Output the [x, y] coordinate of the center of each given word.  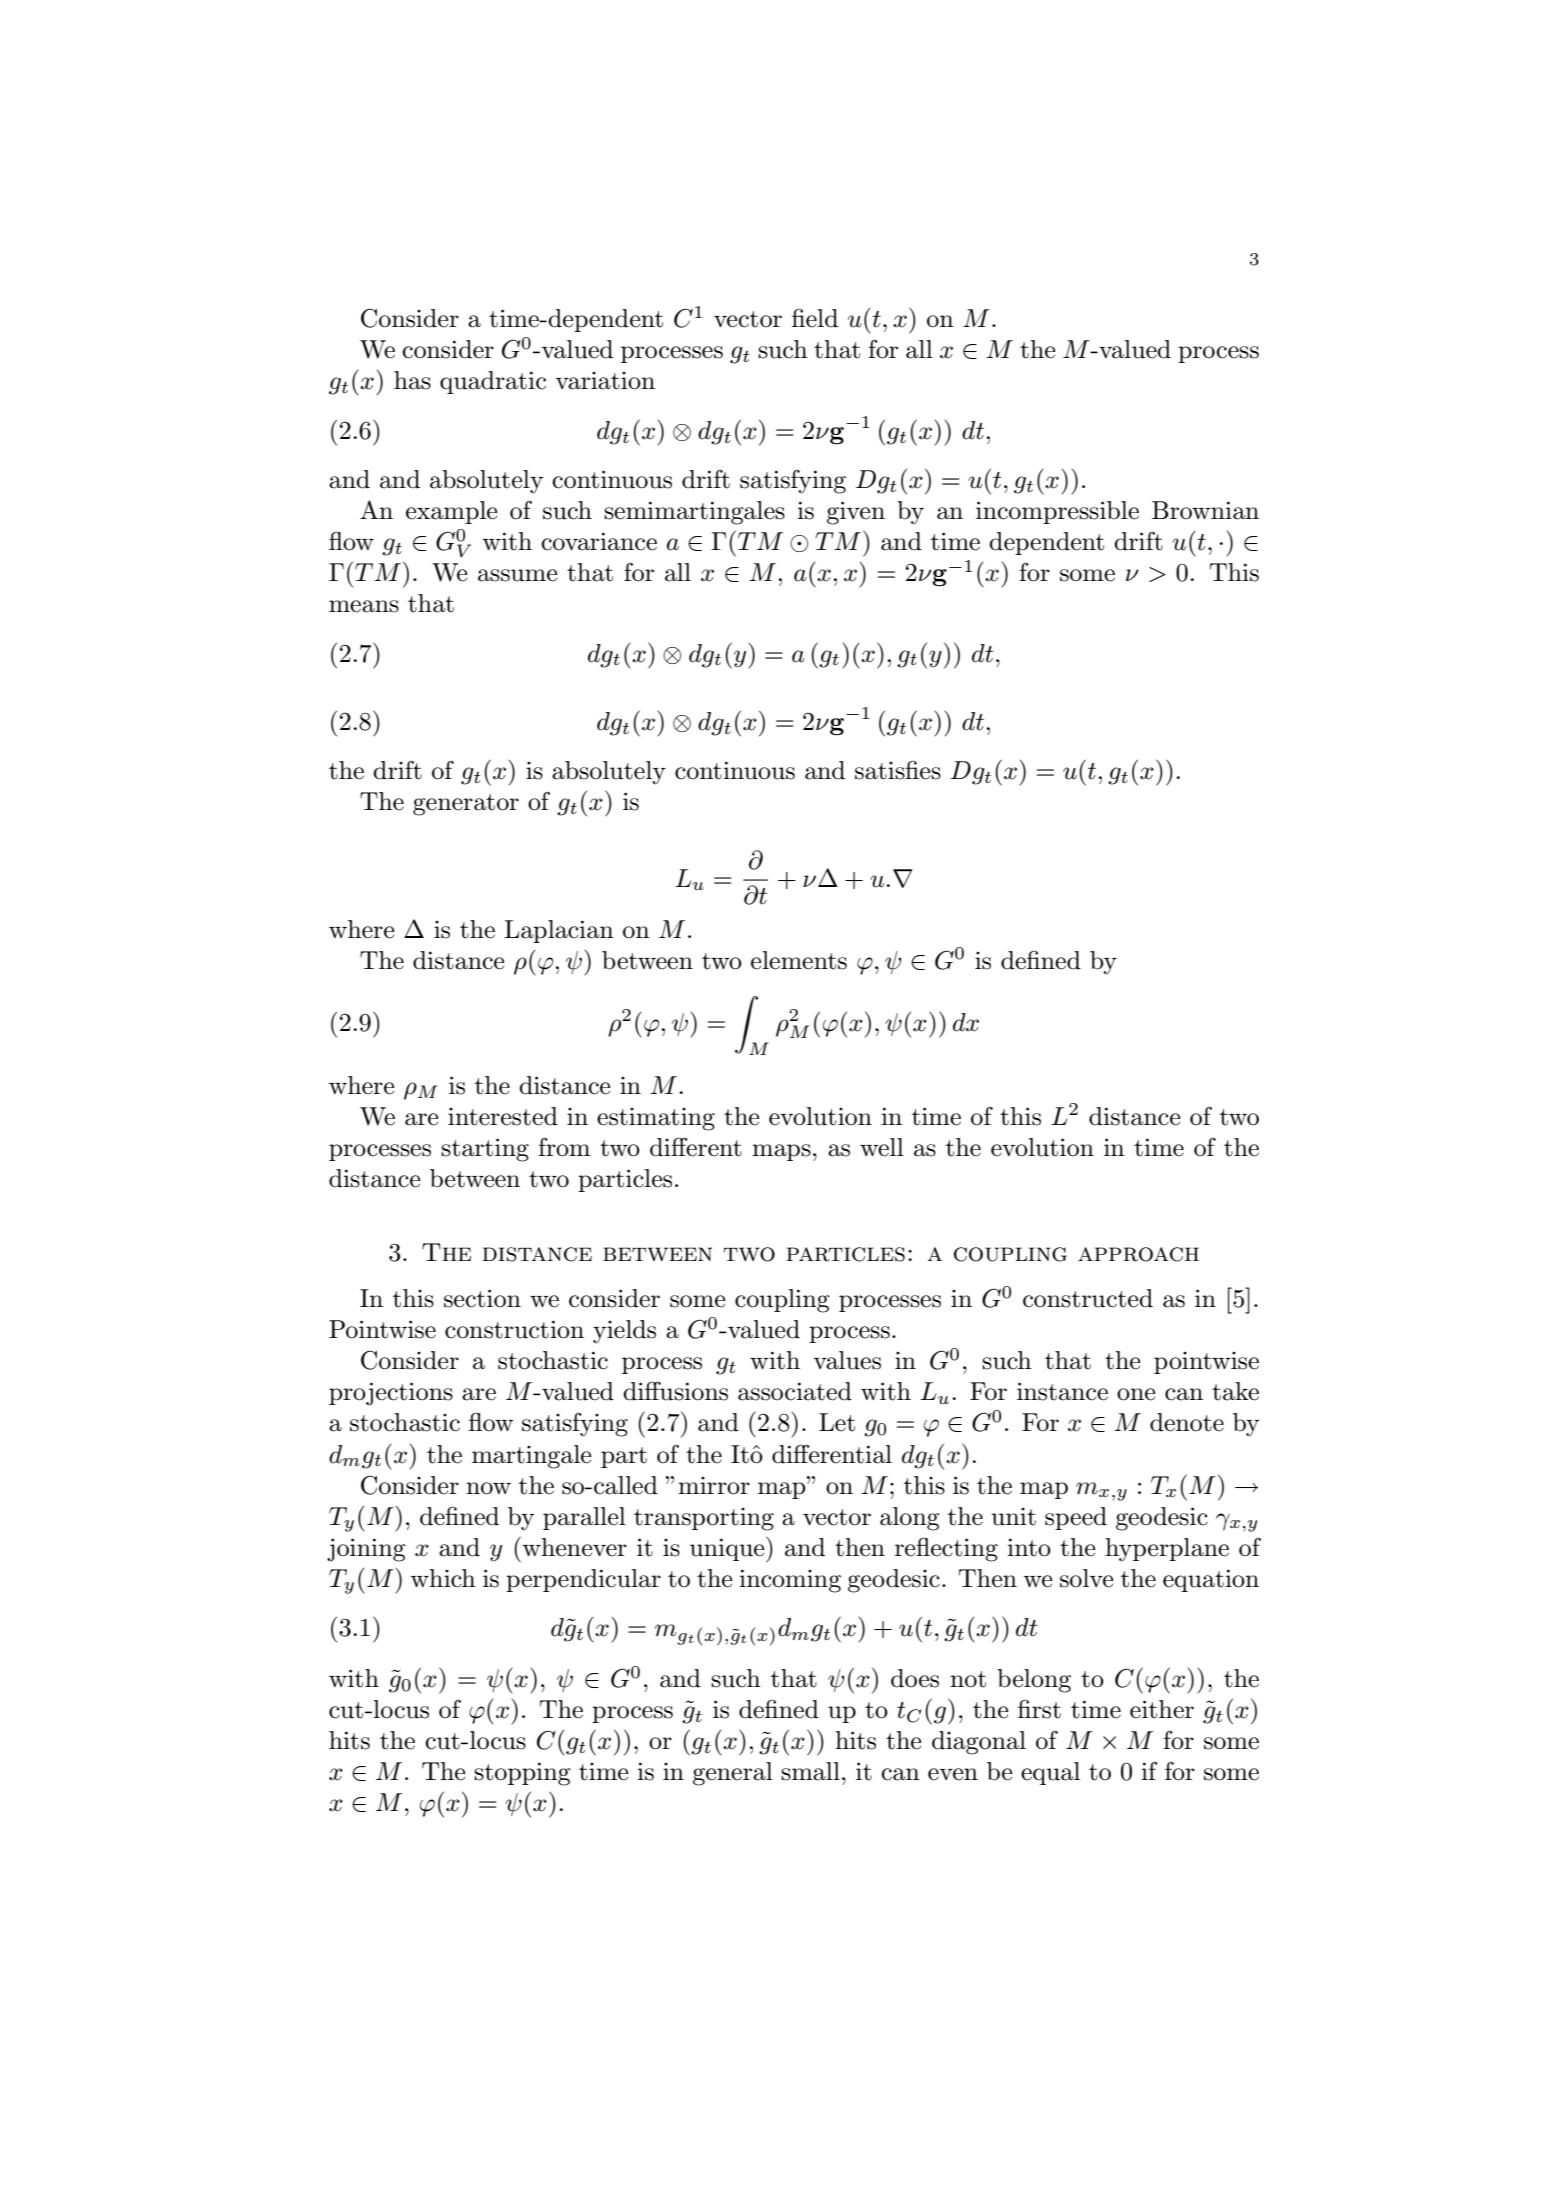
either [1162, 1709]
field [815, 318]
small [810, 1771]
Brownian [1205, 510]
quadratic [493, 382]
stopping [522, 1774]
